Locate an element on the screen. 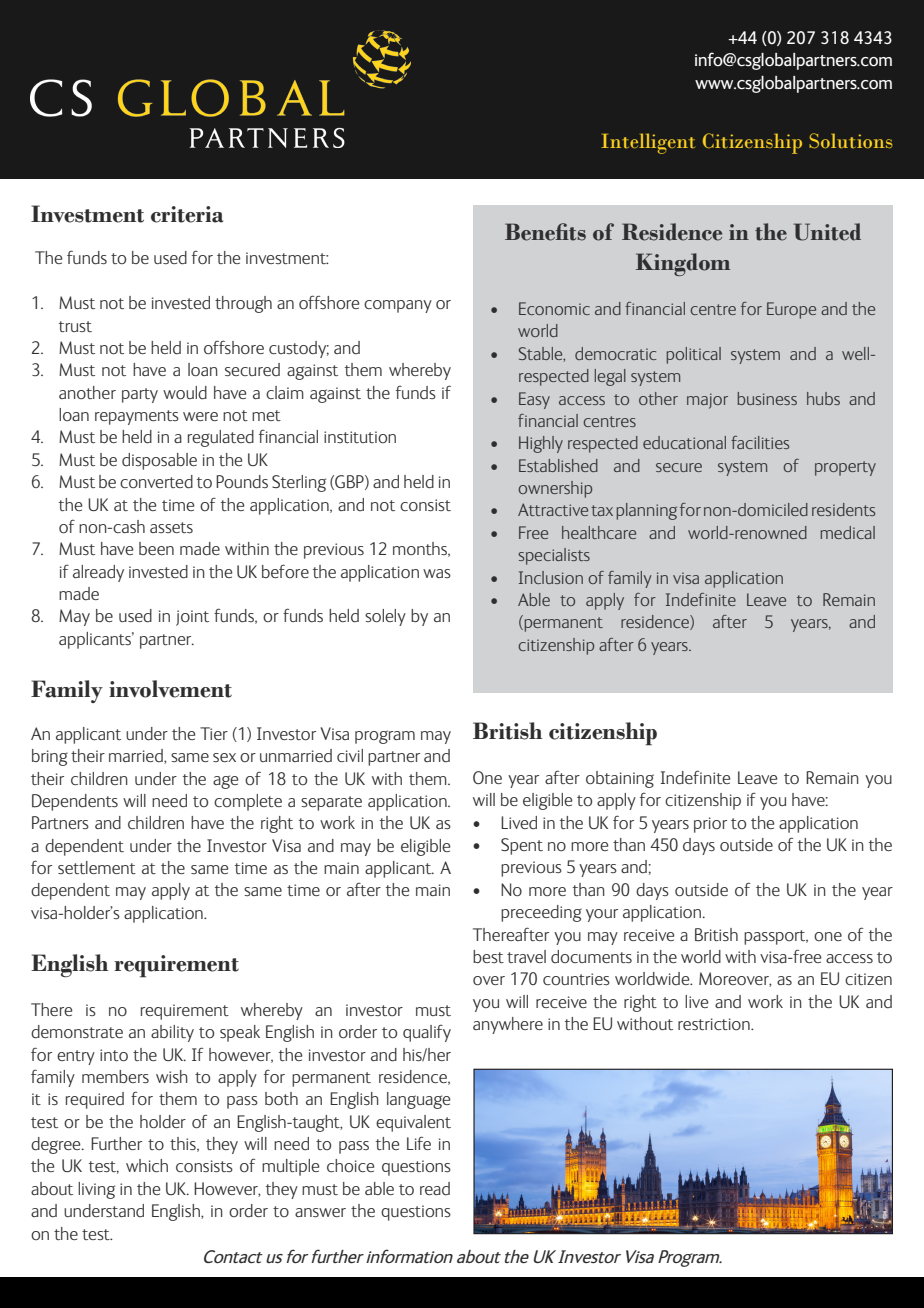 This screenshot has width=924, height=1308. restriction is located at coordinates (715, 1024).
